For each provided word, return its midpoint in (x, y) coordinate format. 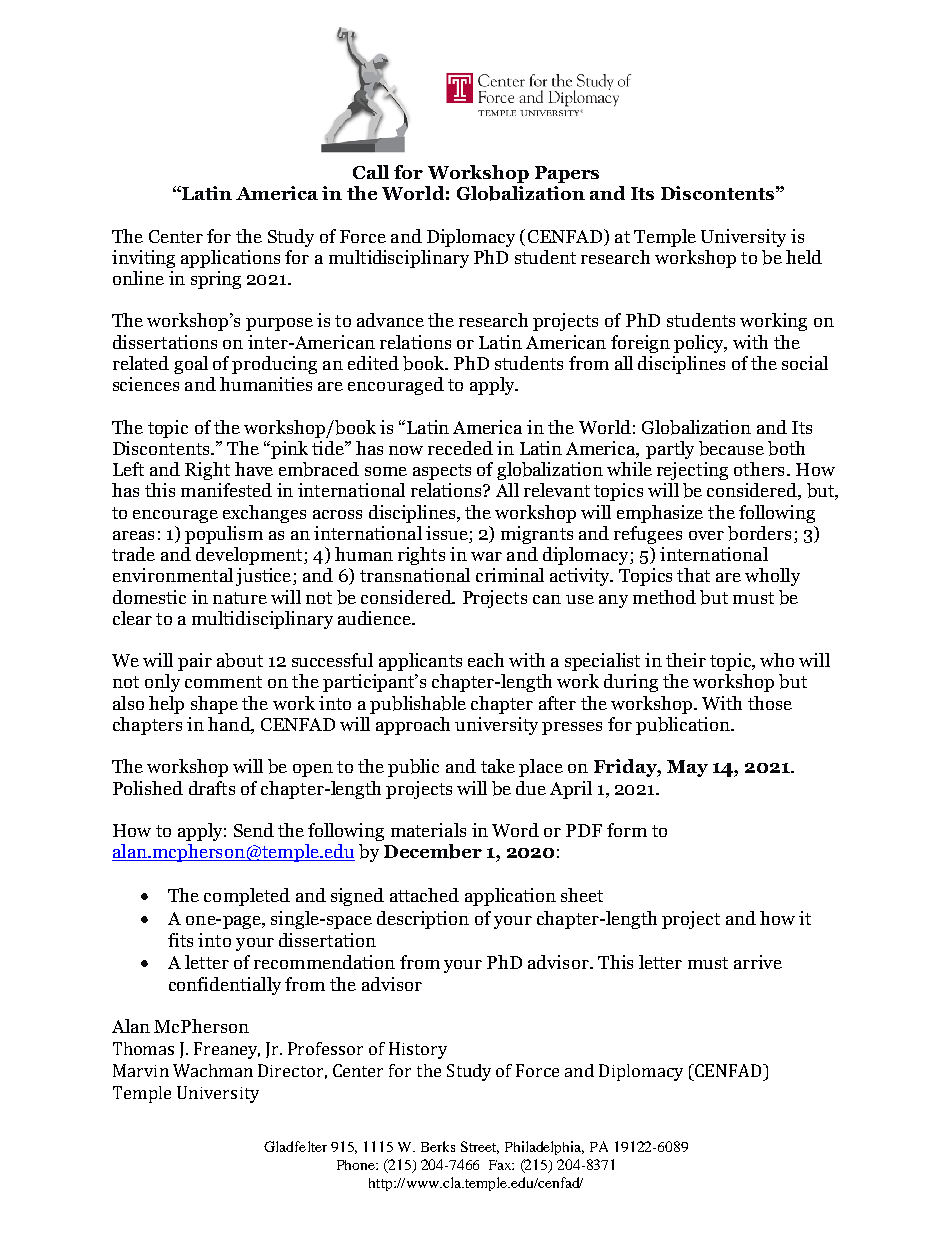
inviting (143, 259)
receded (460, 448)
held (804, 257)
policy (700, 344)
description (423, 920)
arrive (758, 962)
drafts (212, 788)
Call (371, 172)
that (693, 575)
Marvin (141, 1070)
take (498, 766)
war (486, 556)
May (687, 768)
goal (191, 365)
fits (180, 940)
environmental (173, 575)
